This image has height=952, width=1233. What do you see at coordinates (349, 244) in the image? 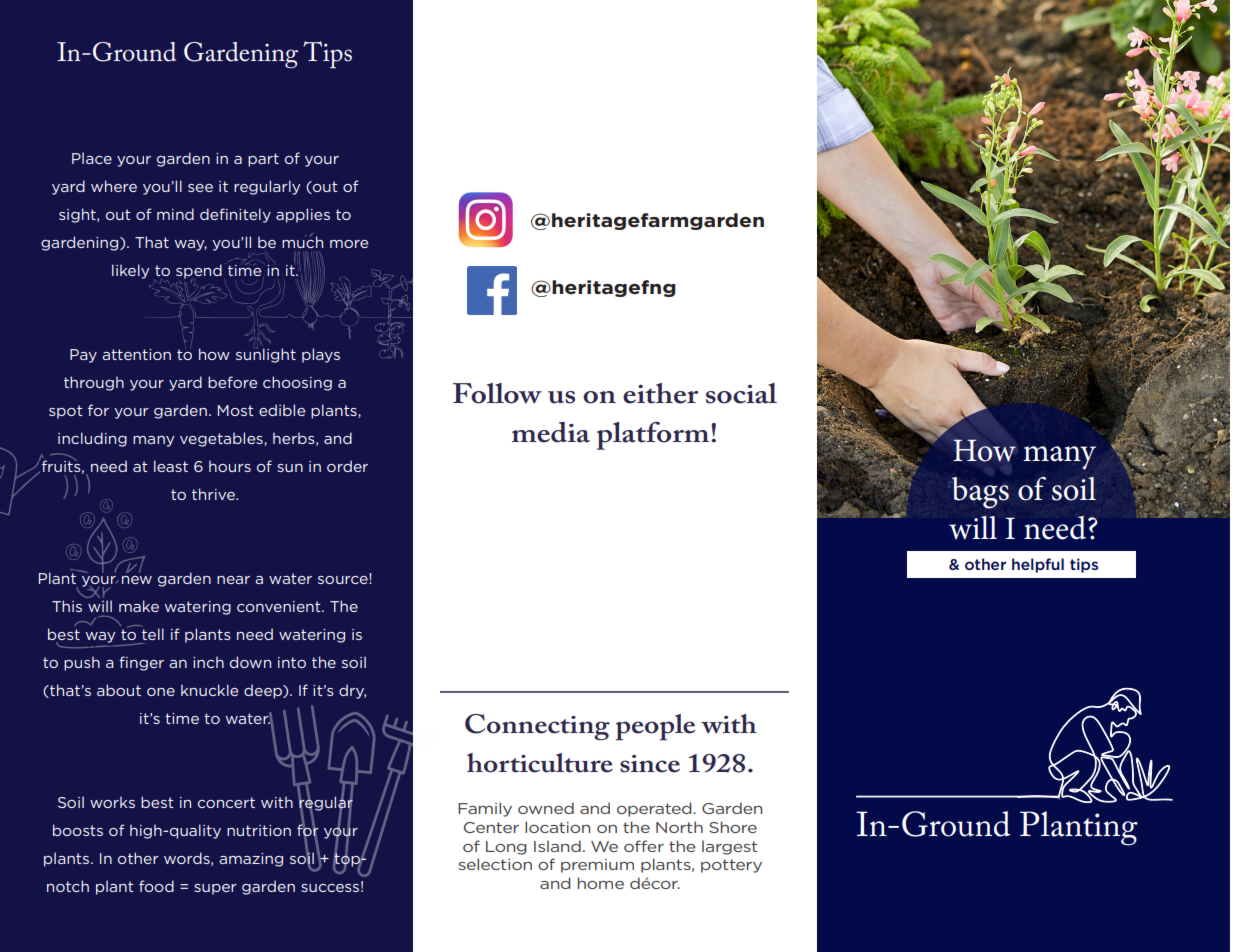
I see `more` at bounding box center [349, 244].
